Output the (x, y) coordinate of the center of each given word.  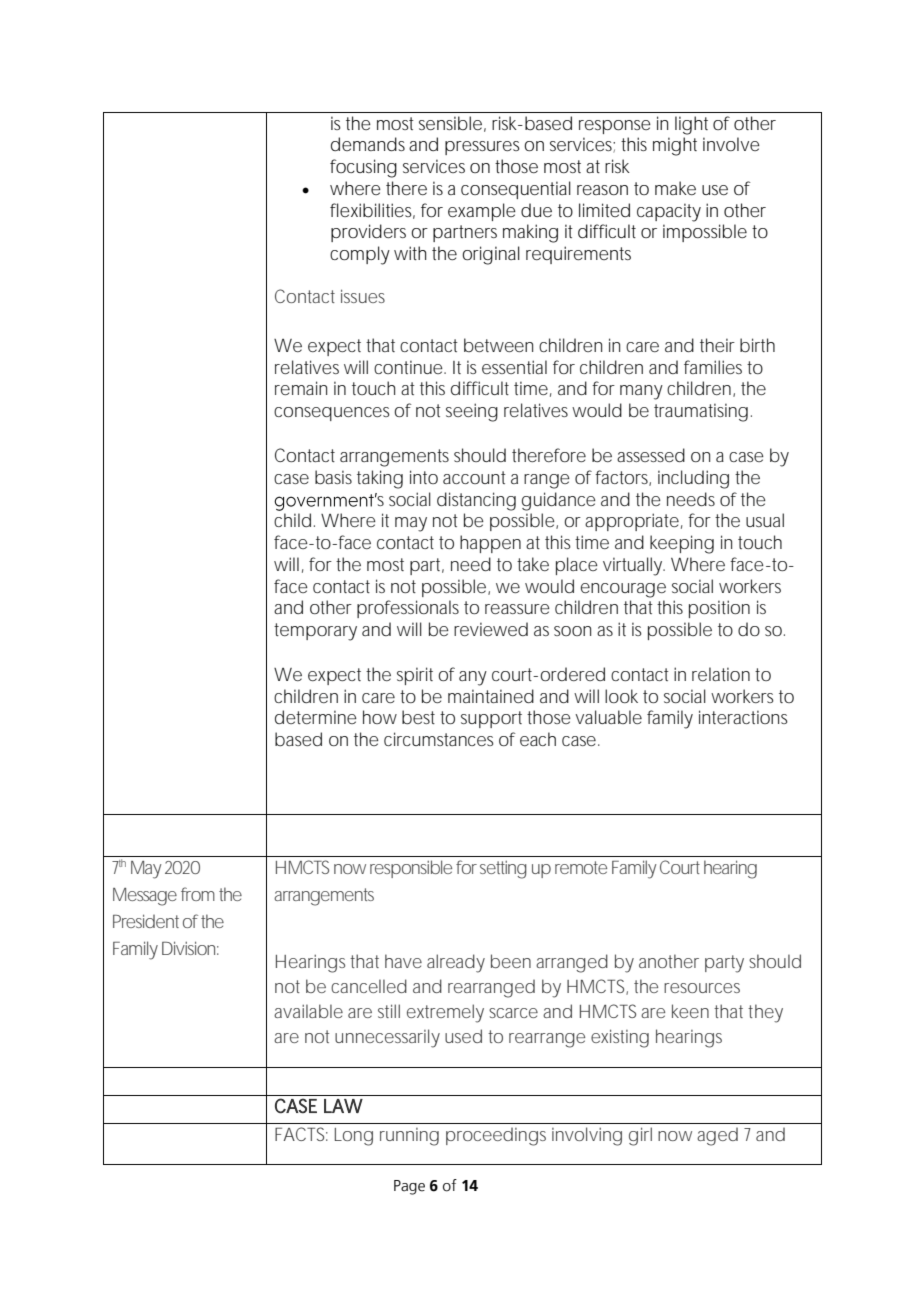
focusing (363, 168)
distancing (476, 501)
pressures (482, 148)
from (198, 894)
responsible (411, 869)
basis (333, 477)
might (675, 146)
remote (581, 867)
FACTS (301, 1134)
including (693, 479)
